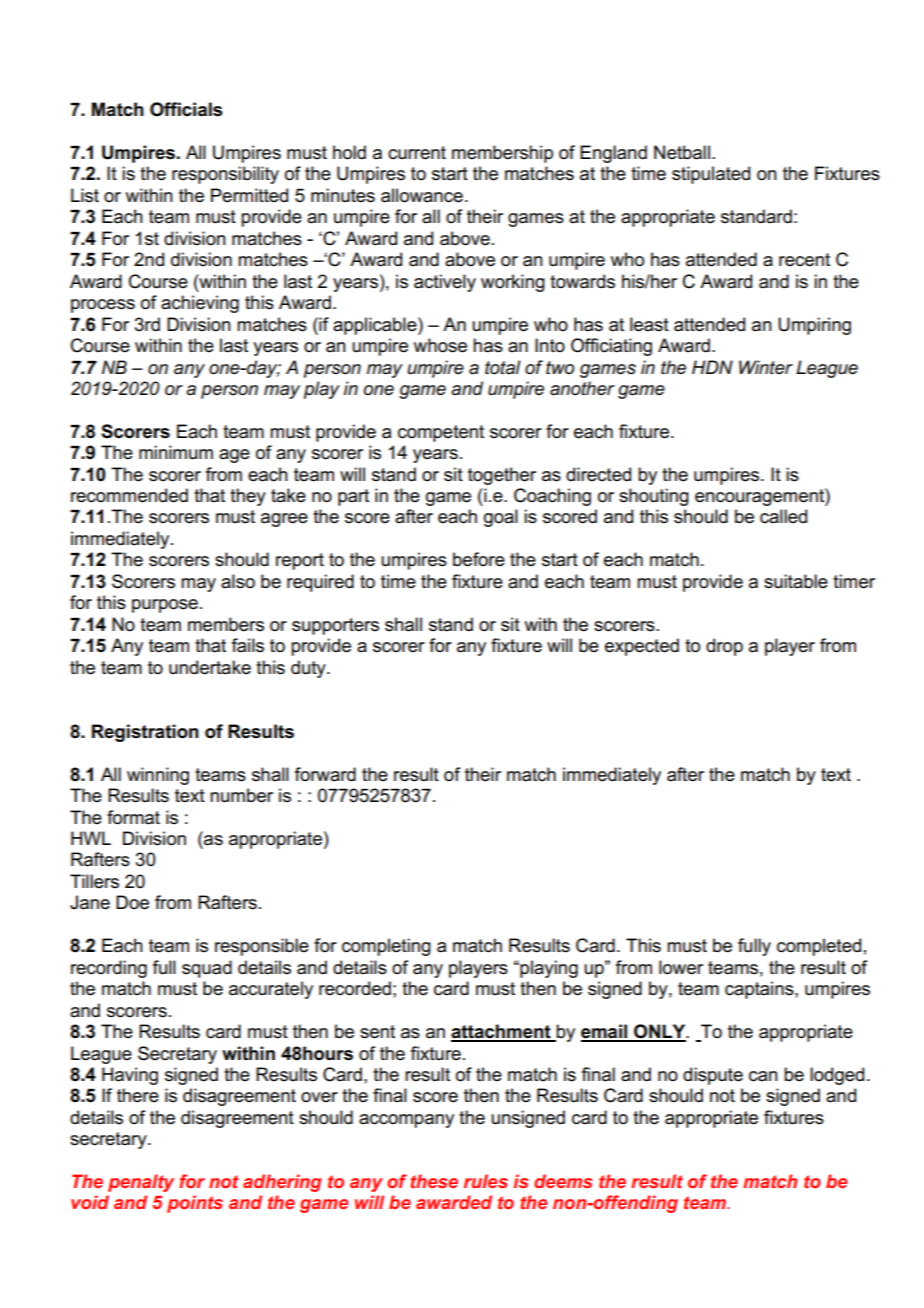  I want to click on current, so click(417, 153).
